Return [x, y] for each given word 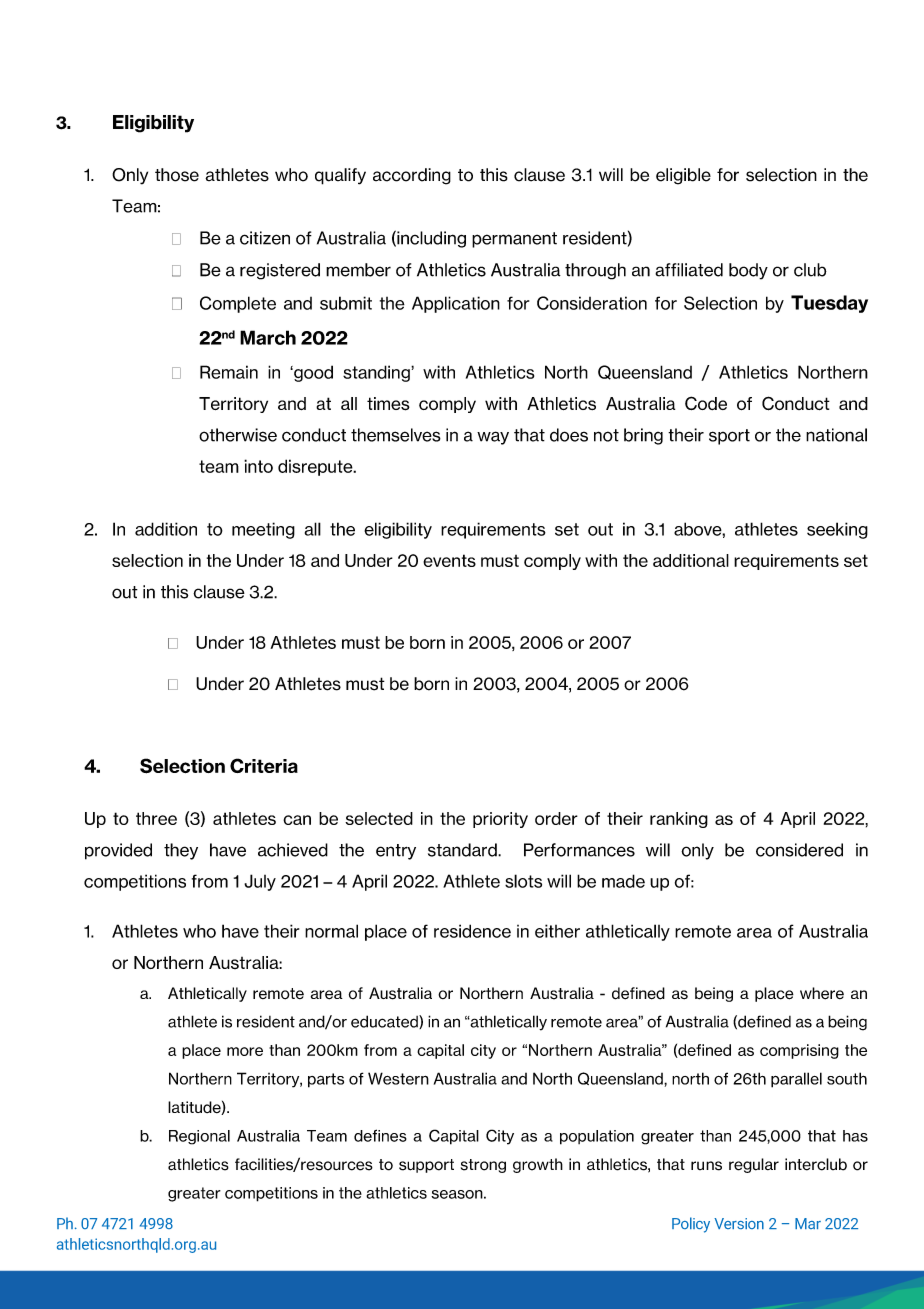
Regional [199, 1137]
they [181, 851]
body [748, 271]
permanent [514, 240]
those [177, 175]
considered [799, 850]
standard [463, 850]
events [449, 560]
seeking [837, 530]
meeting [263, 530]
